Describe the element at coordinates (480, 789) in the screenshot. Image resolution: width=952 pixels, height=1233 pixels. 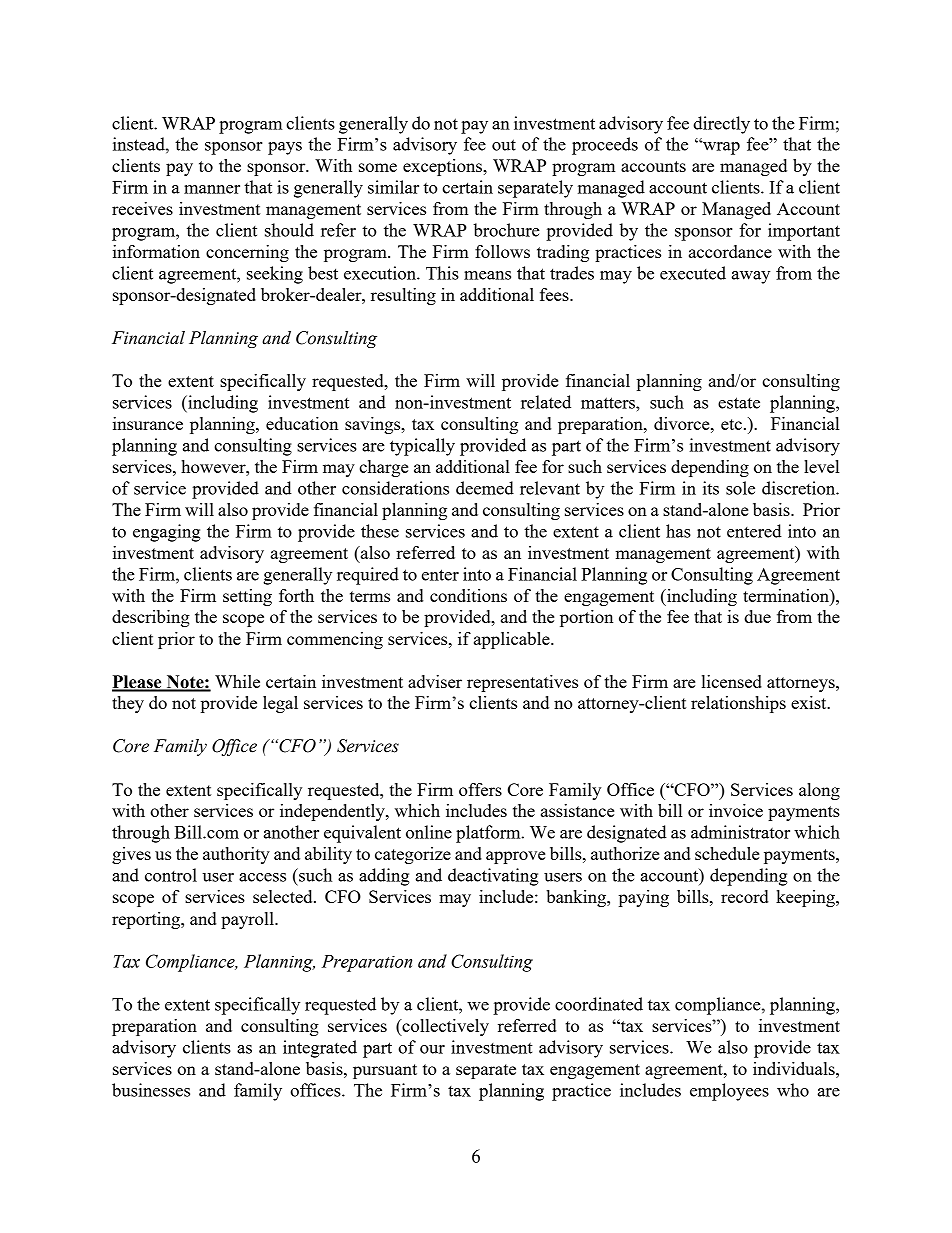
I see `offers` at that location.
